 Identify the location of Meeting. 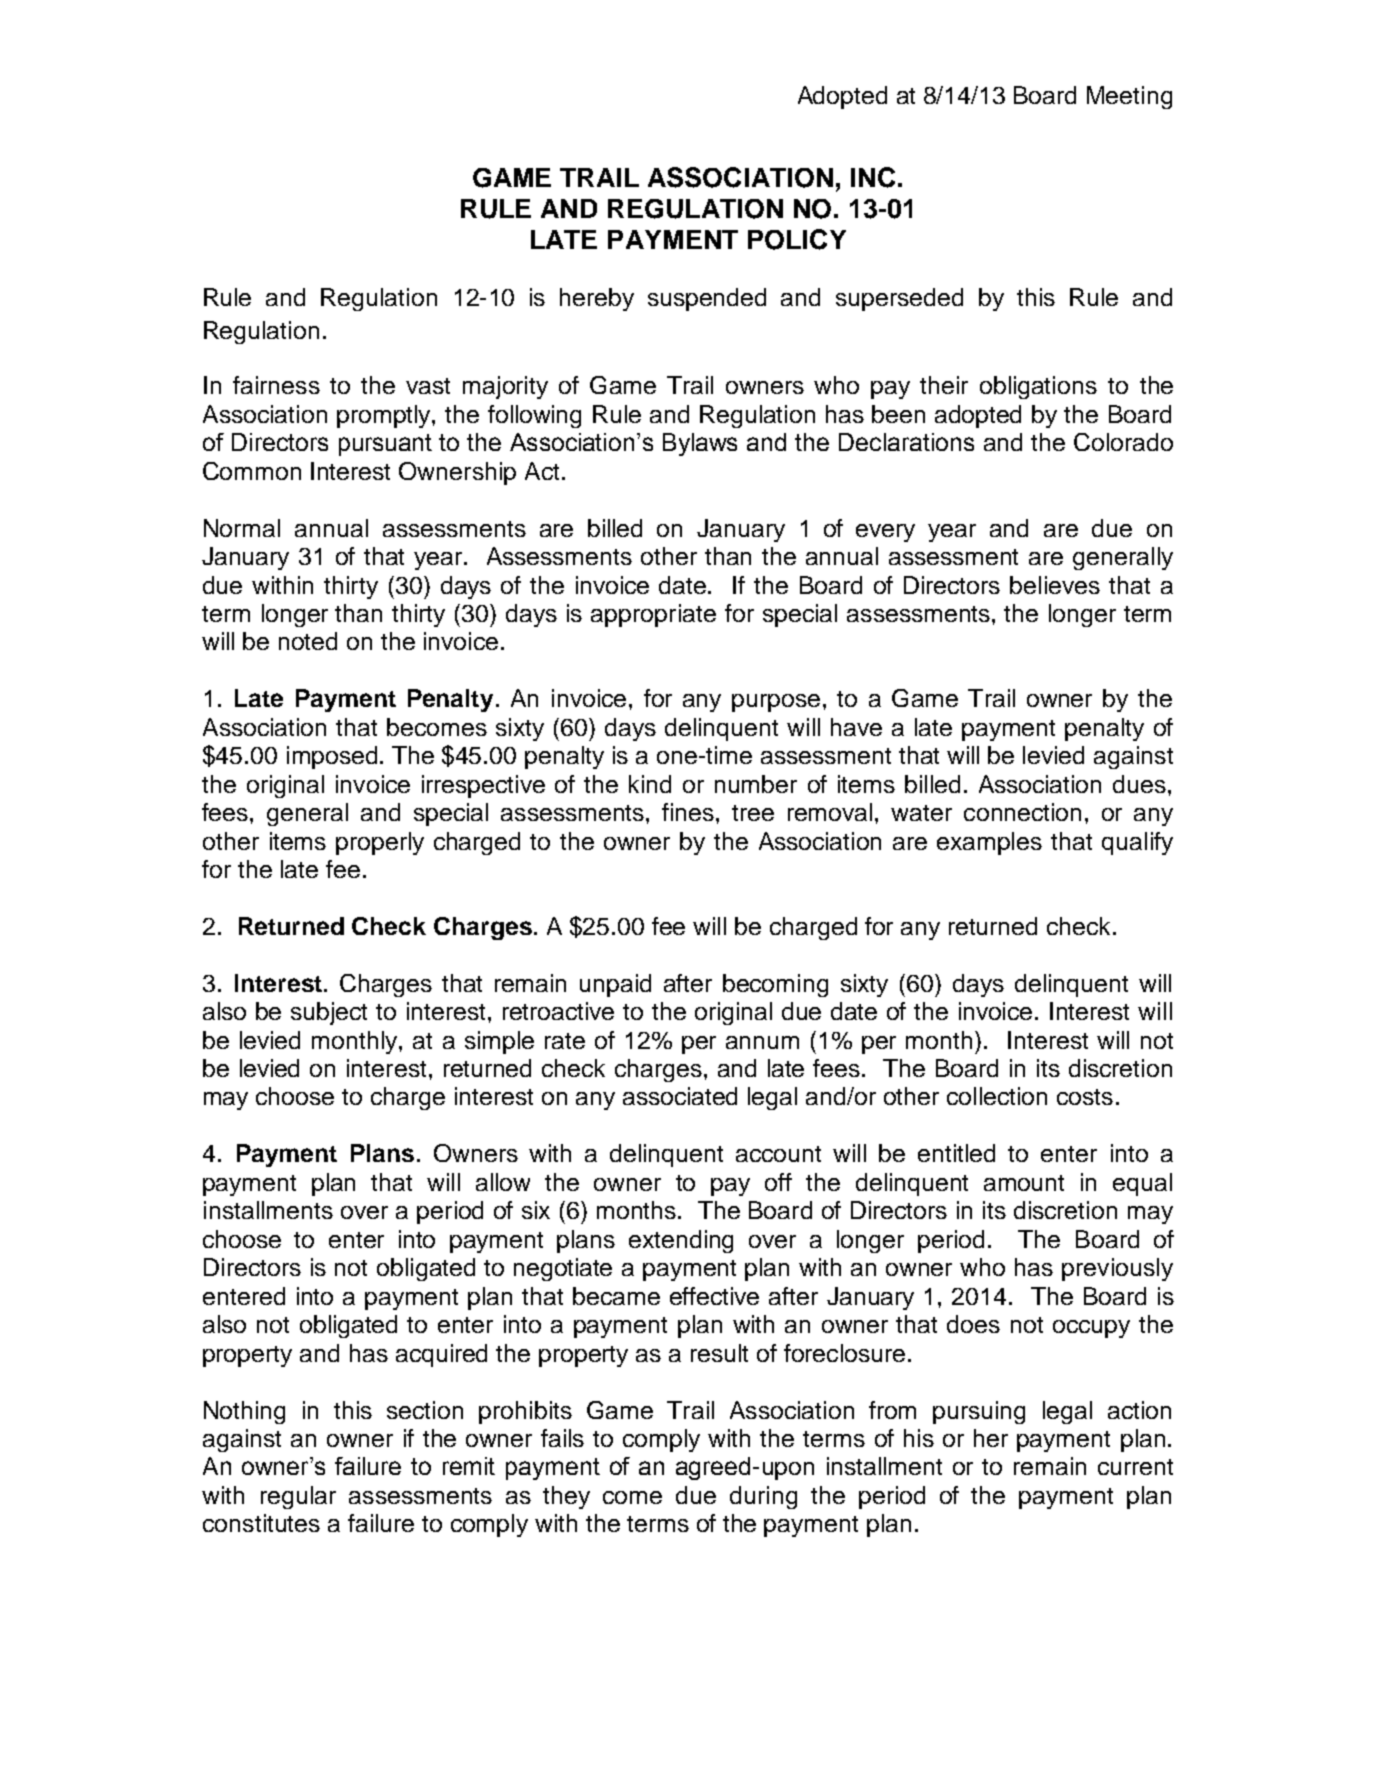
(1129, 97).
